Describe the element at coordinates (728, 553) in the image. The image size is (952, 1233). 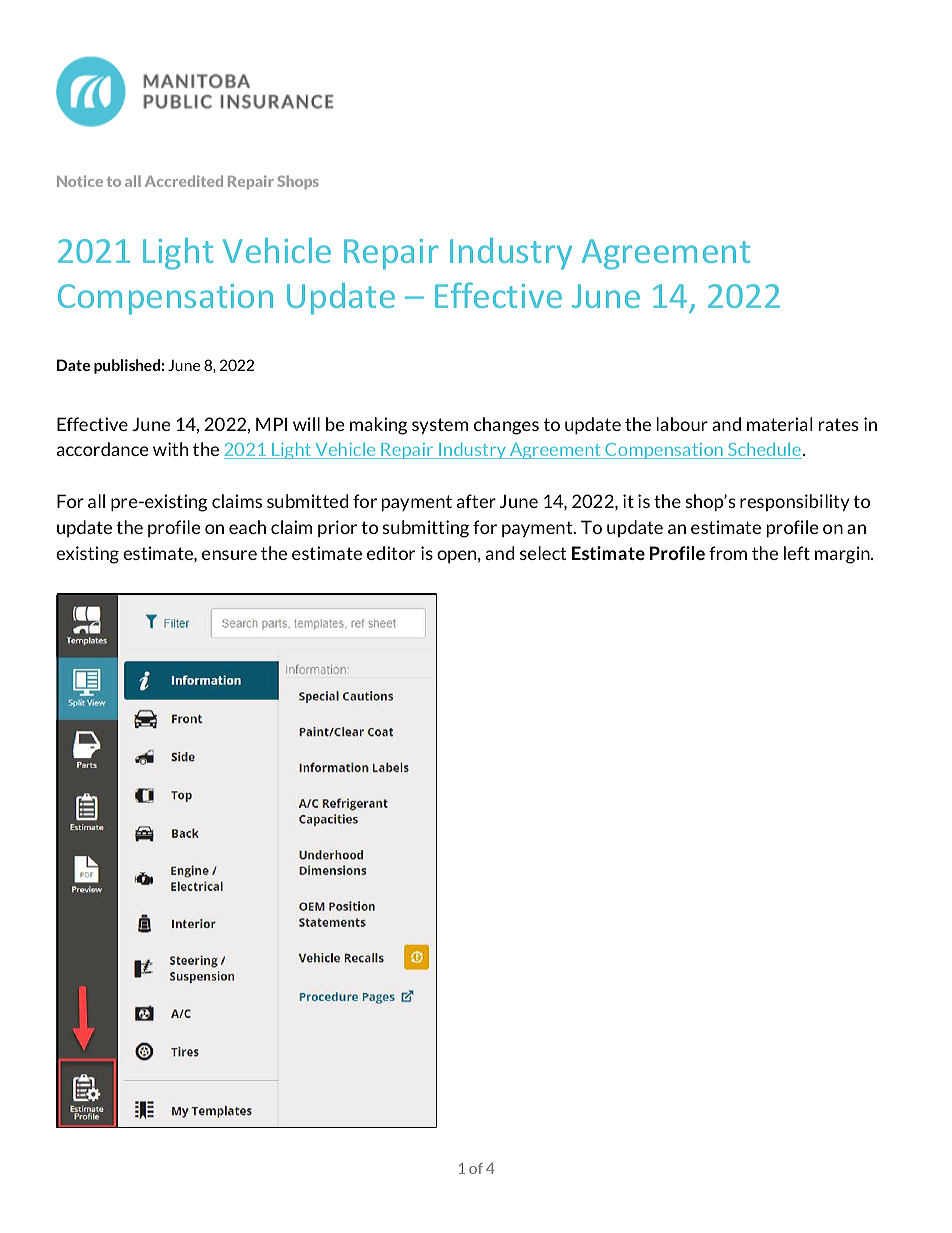
I see `from` at that location.
